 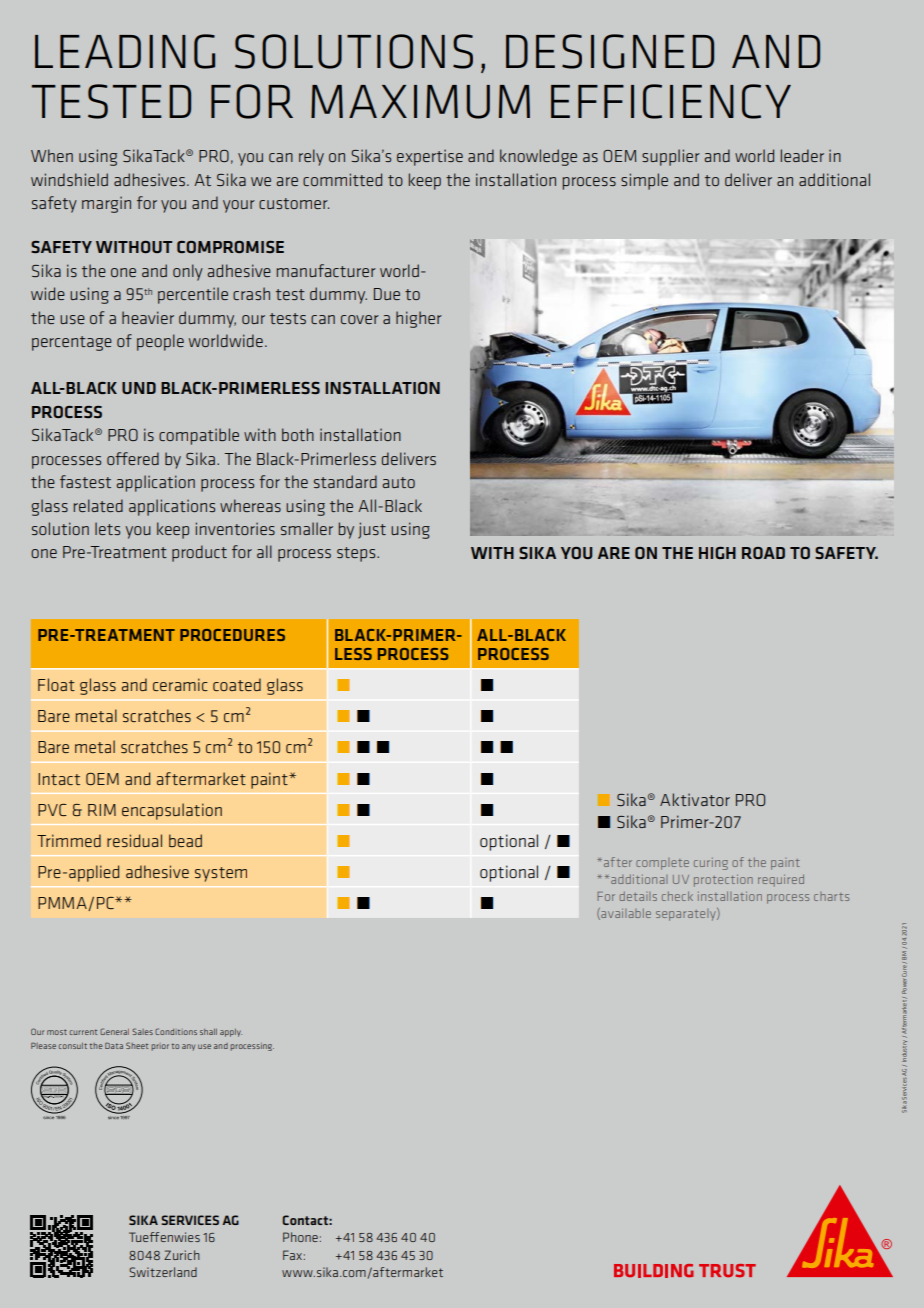 I want to click on ROAD, so click(x=763, y=553).
